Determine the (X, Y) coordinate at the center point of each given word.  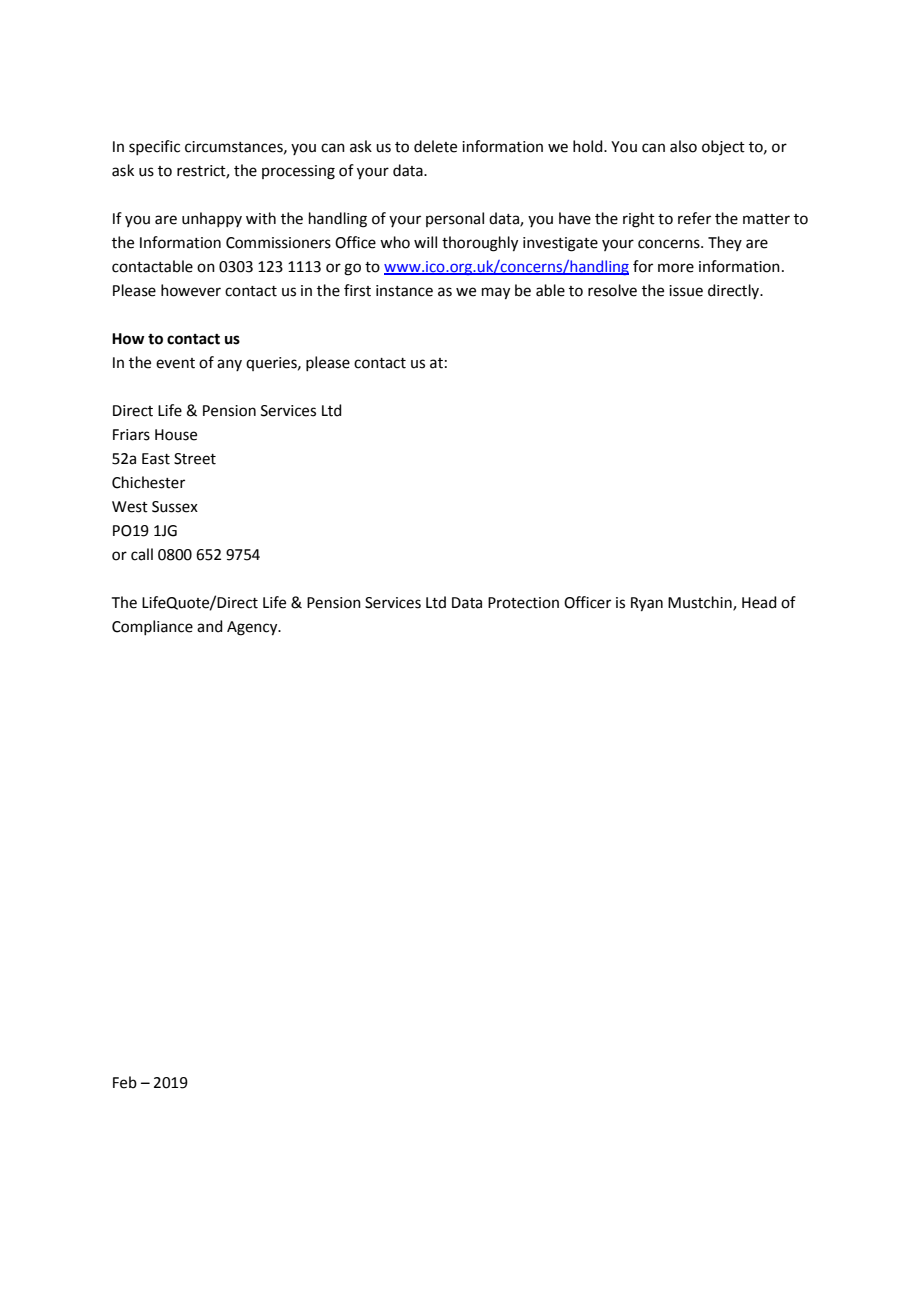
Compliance (152, 627)
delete (435, 146)
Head (759, 602)
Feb (125, 1082)
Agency (253, 628)
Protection (523, 603)
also (683, 146)
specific (154, 147)
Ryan (647, 604)
